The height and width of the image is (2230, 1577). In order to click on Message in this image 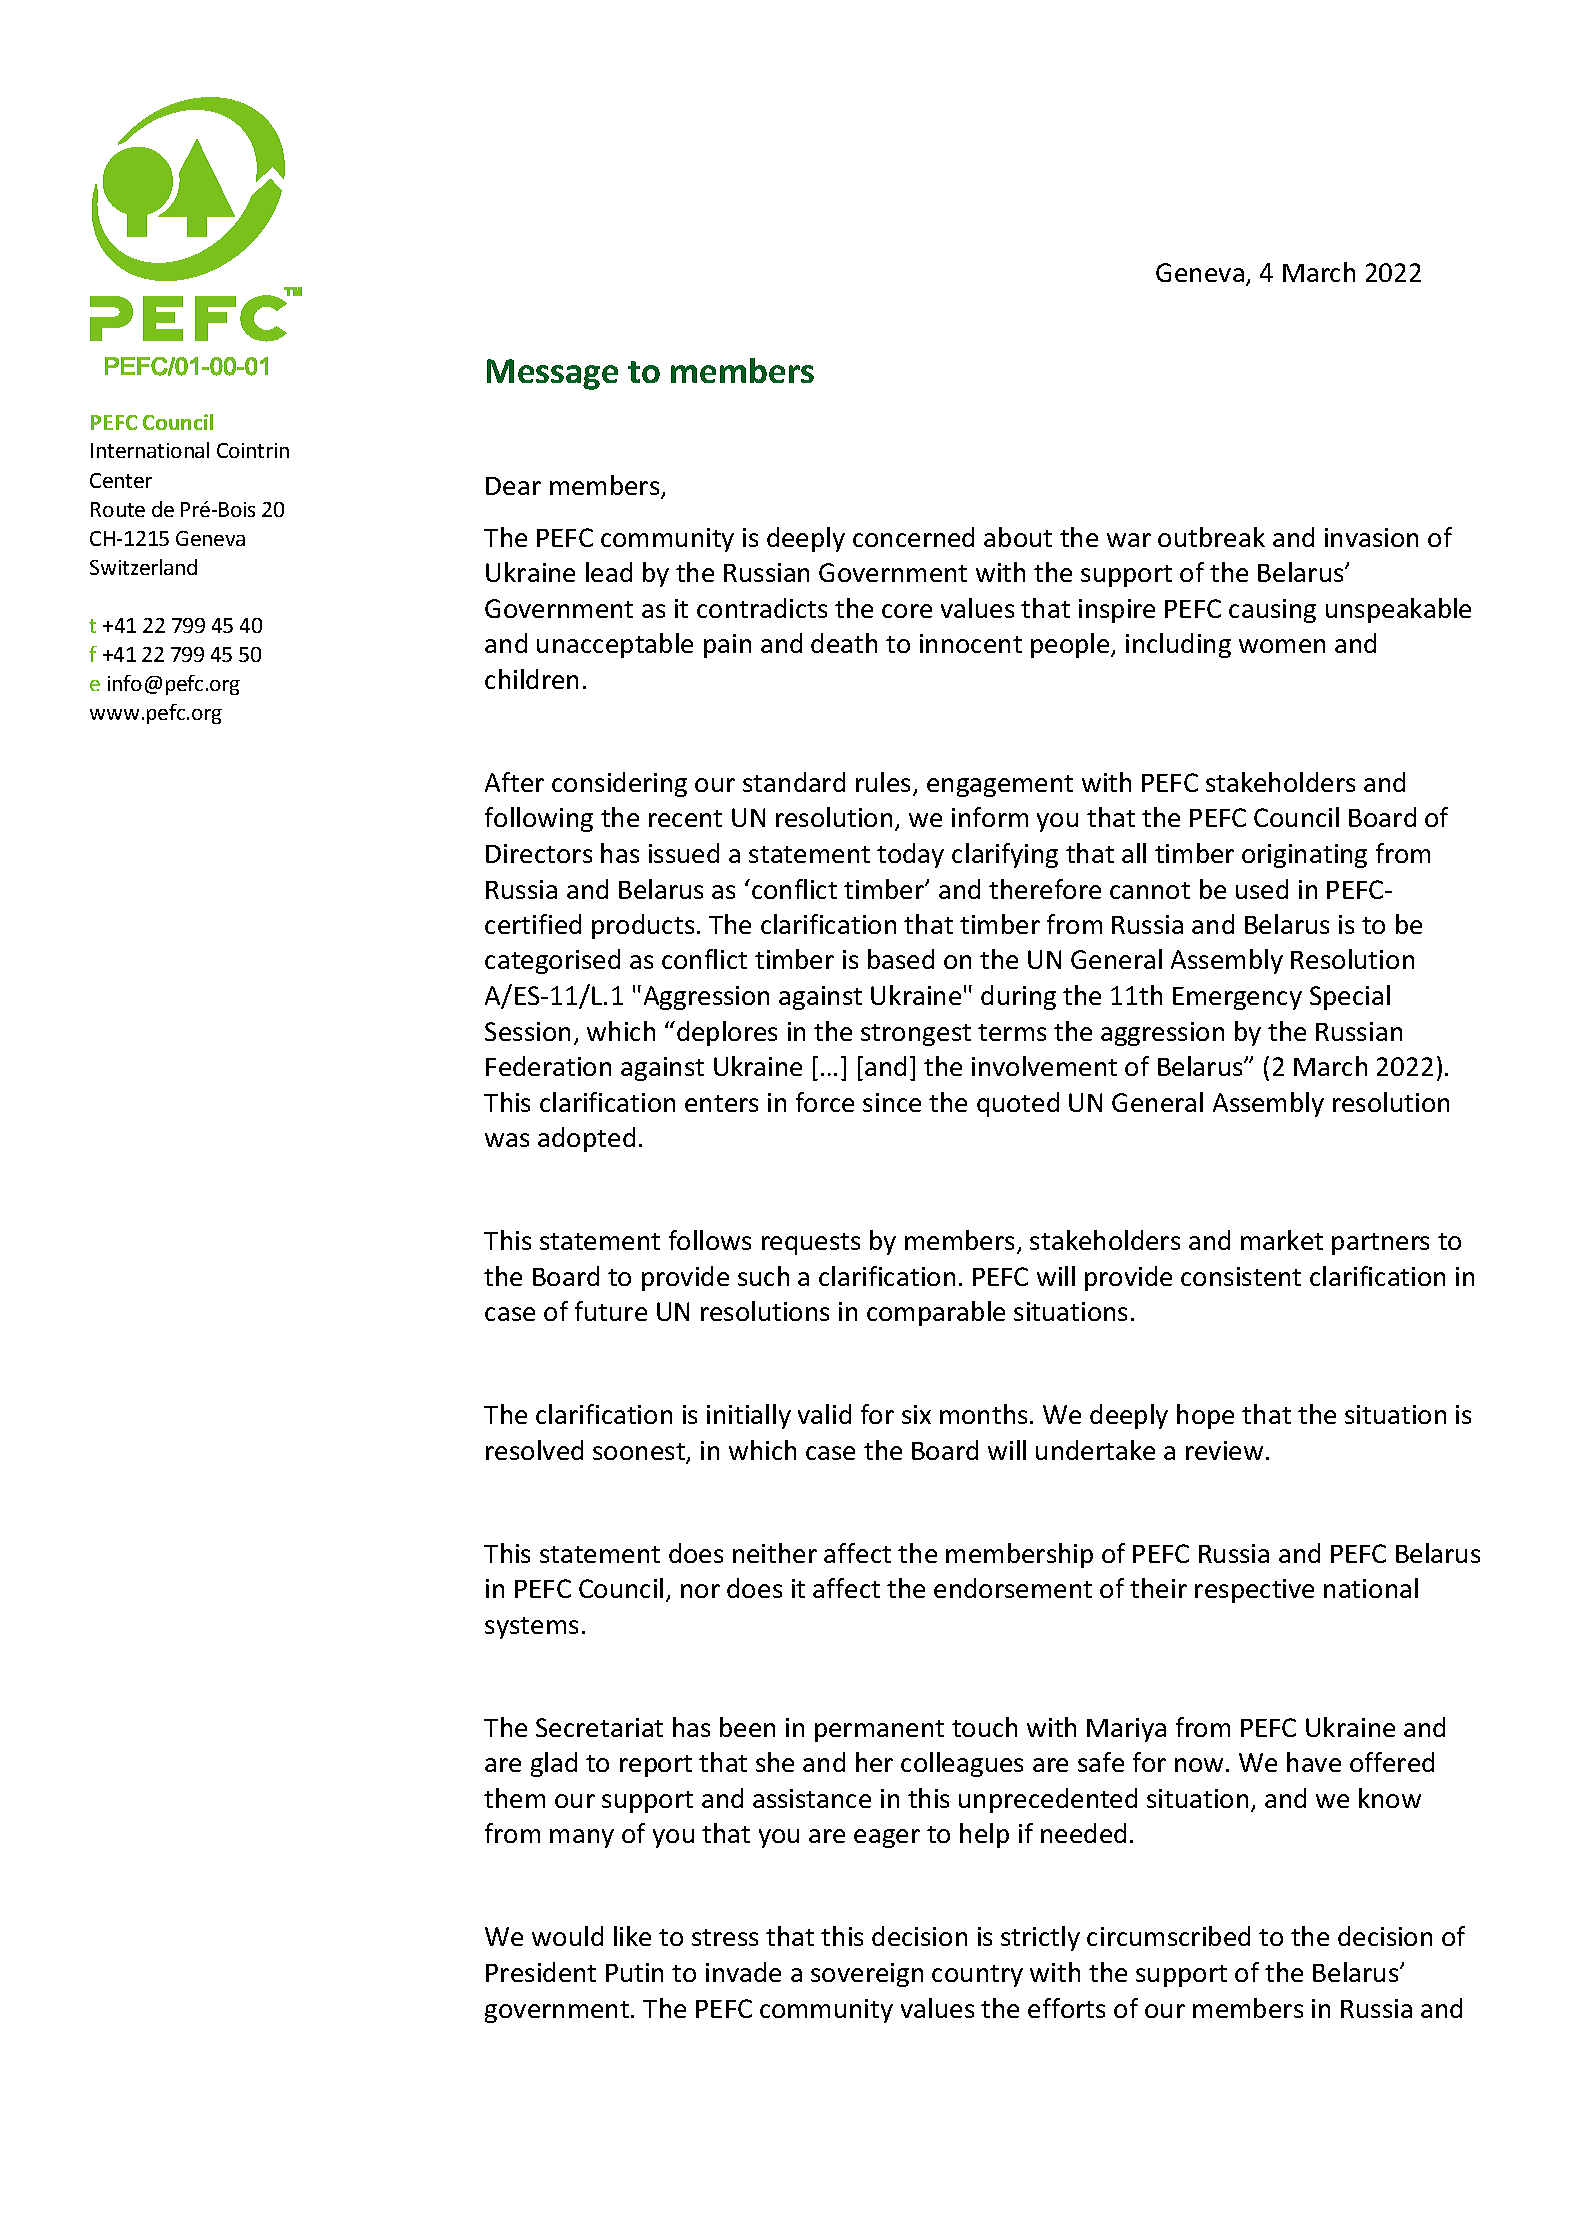, I will do `click(552, 374)`.
